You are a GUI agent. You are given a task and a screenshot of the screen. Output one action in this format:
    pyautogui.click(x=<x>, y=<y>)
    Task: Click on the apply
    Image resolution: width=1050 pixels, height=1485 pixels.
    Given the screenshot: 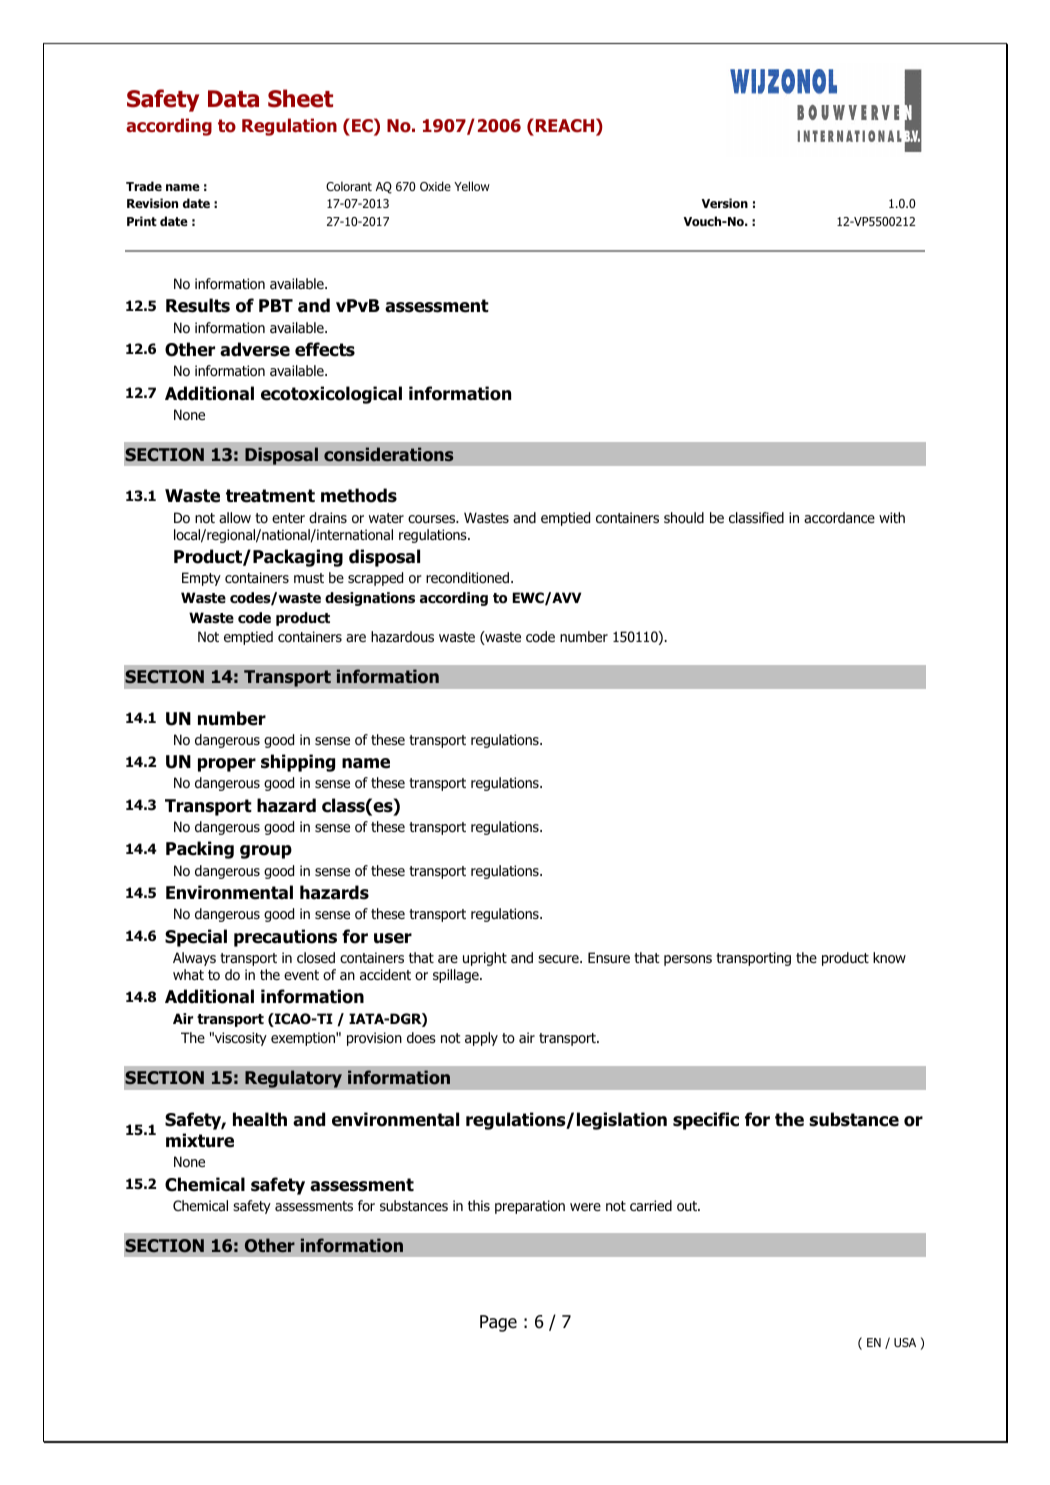 What is the action you would take?
    pyautogui.click(x=481, y=1039)
